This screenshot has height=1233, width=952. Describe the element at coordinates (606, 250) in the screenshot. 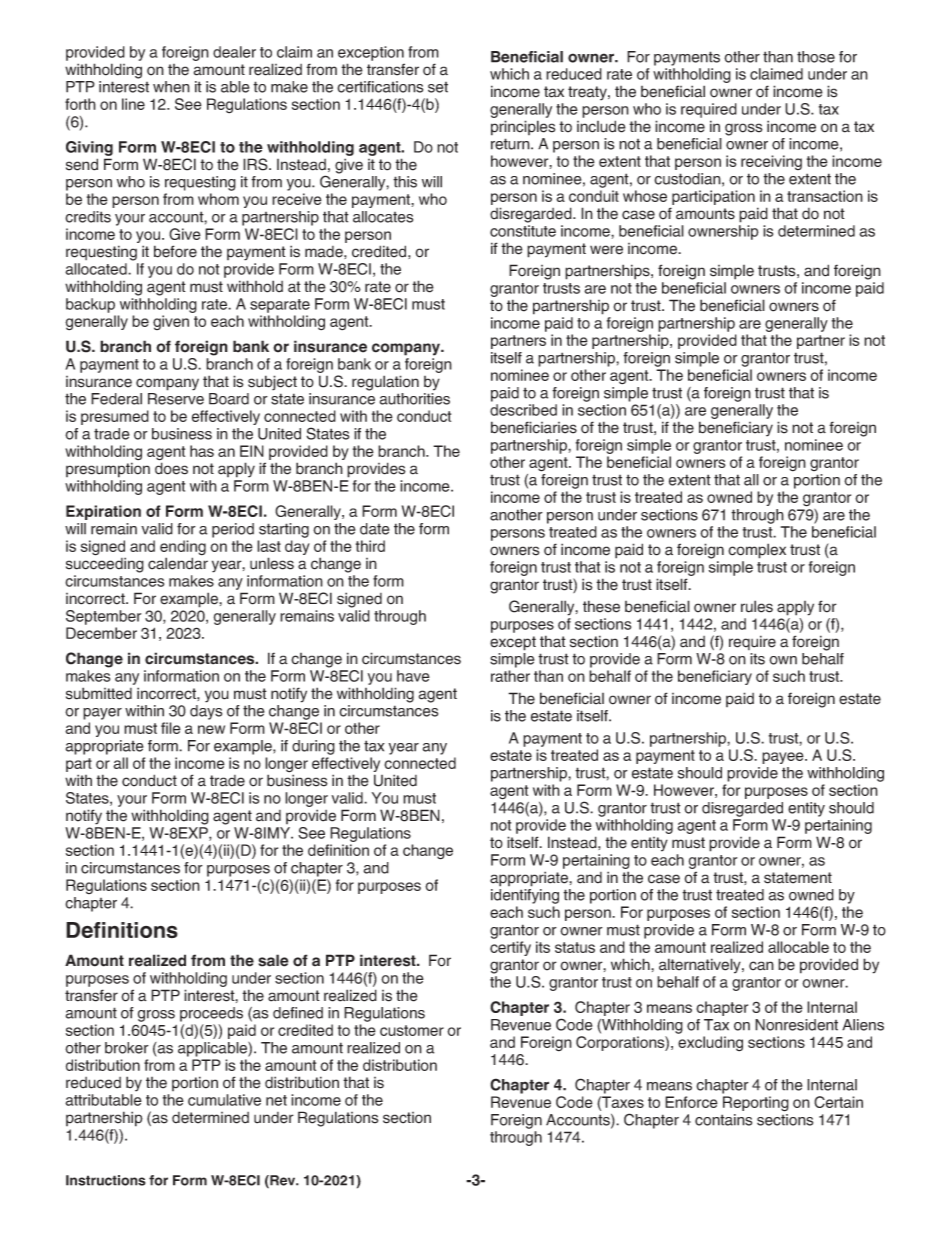

I see `were` at that location.
